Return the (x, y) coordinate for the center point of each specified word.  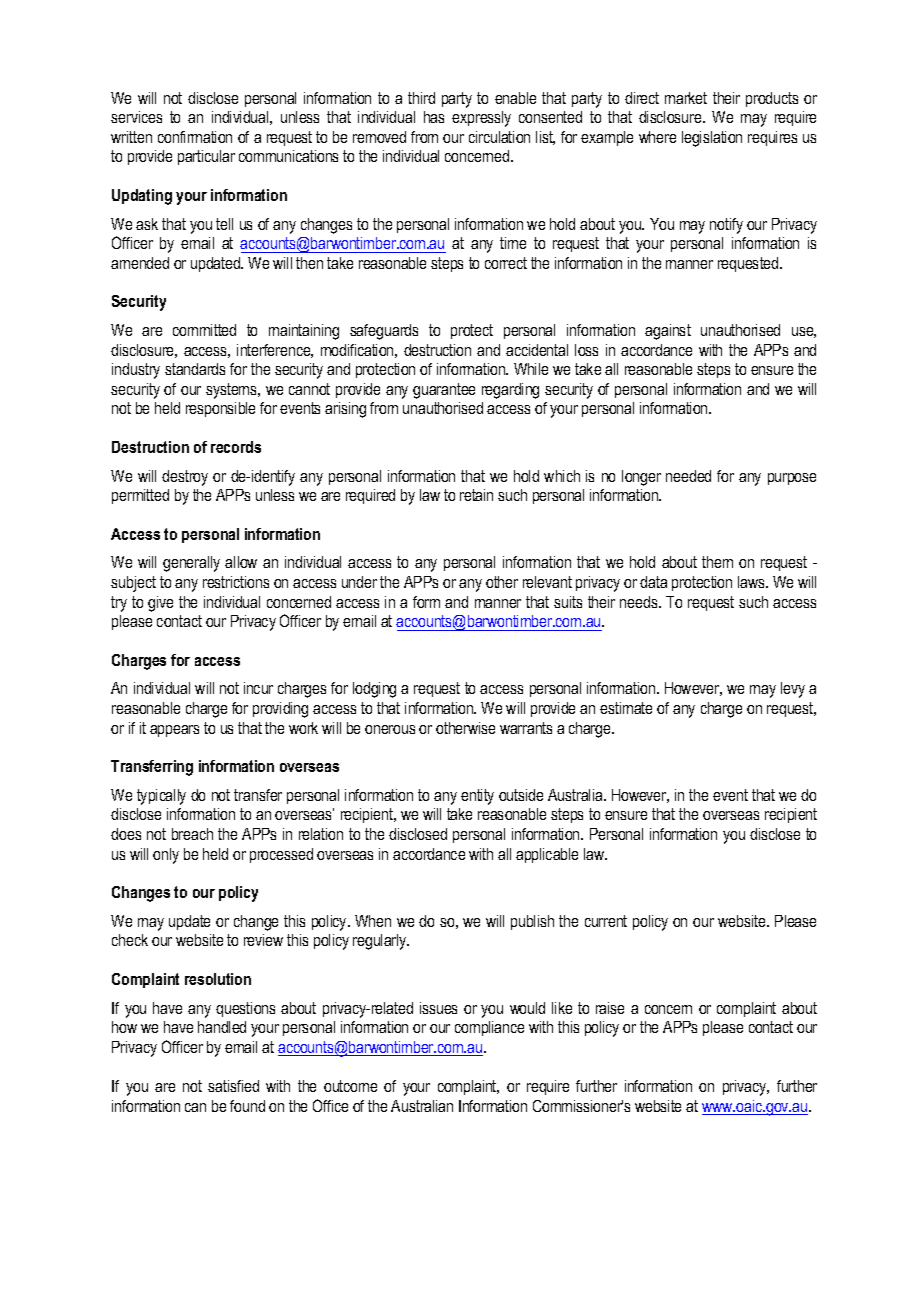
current (606, 921)
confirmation (195, 137)
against (668, 332)
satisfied (233, 1086)
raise (610, 1008)
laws (752, 582)
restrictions (236, 582)
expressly (481, 119)
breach (192, 834)
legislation (712, 139)
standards (195, 369)
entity (477, 797)
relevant (547, 582)
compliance (489, 1028)
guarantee (444, 391)
